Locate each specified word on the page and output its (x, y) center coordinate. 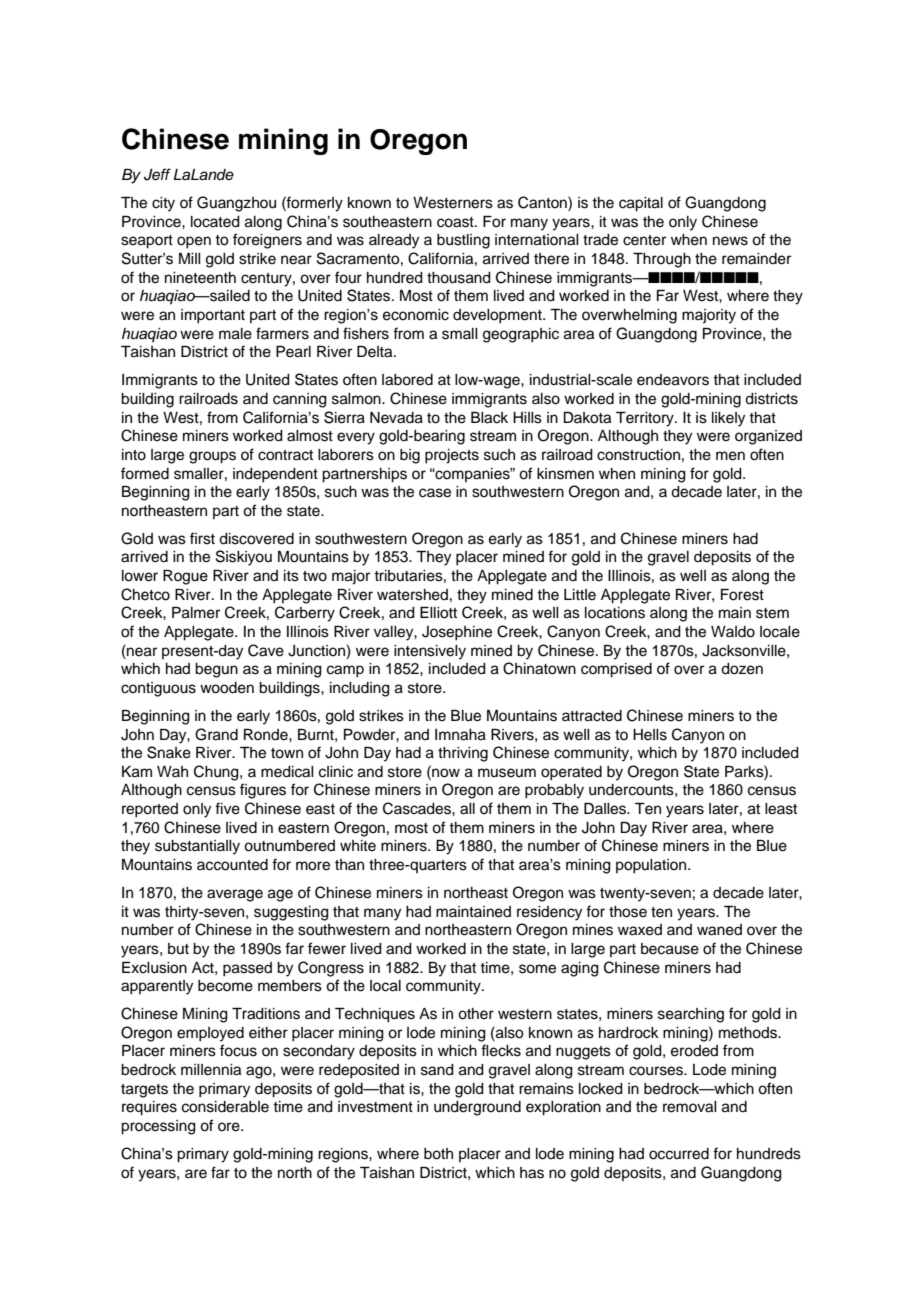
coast (456, 222)
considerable (225, 1107)
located (215, 222)
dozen (742, 669)
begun (216, 670)
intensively (430, 652)
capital (641, 204)
